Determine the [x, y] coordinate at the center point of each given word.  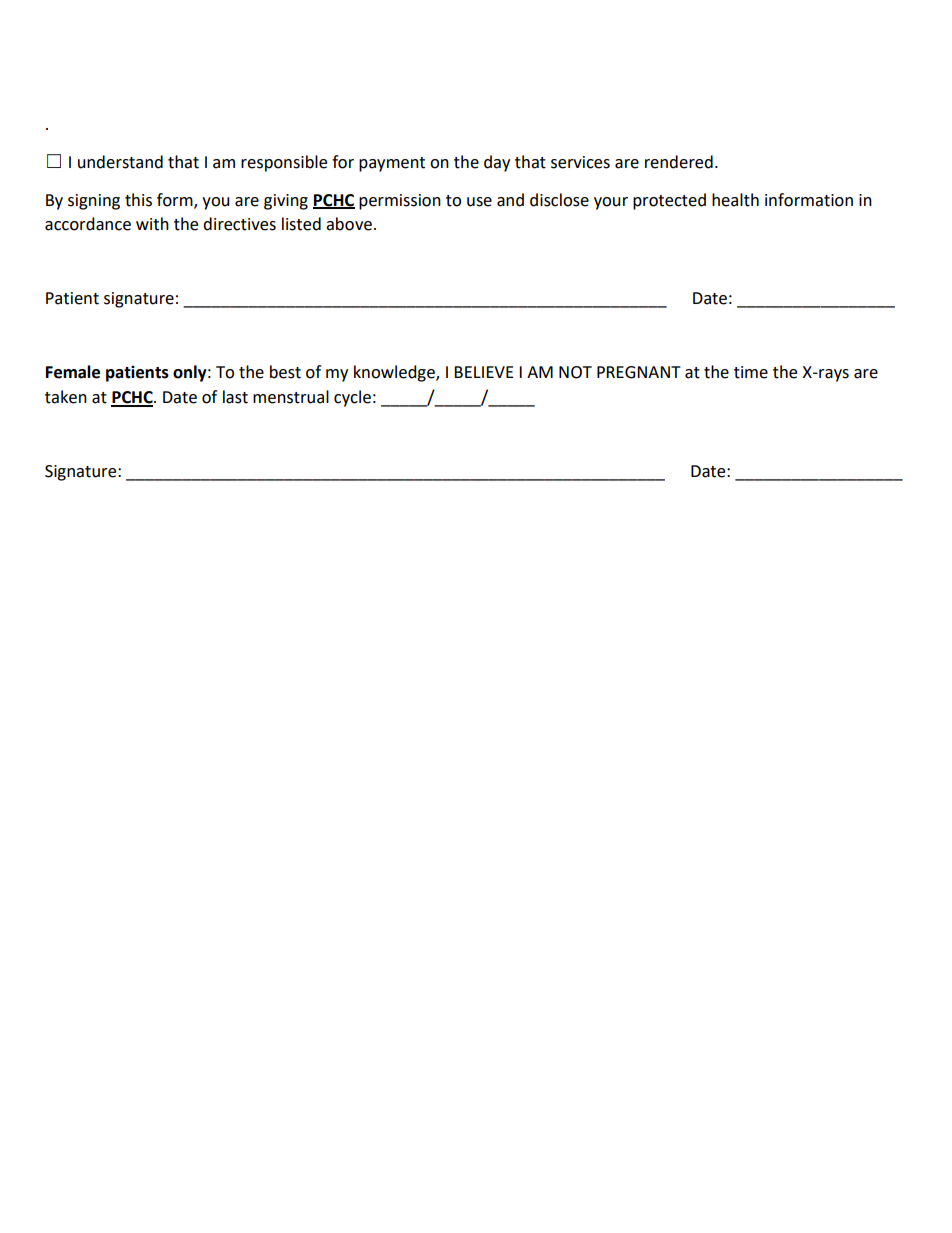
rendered [679, 162]
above [349, 224]
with [152, 224]
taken [66, 397]
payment [392, 164]
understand [120, 162]
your [611, 203]
